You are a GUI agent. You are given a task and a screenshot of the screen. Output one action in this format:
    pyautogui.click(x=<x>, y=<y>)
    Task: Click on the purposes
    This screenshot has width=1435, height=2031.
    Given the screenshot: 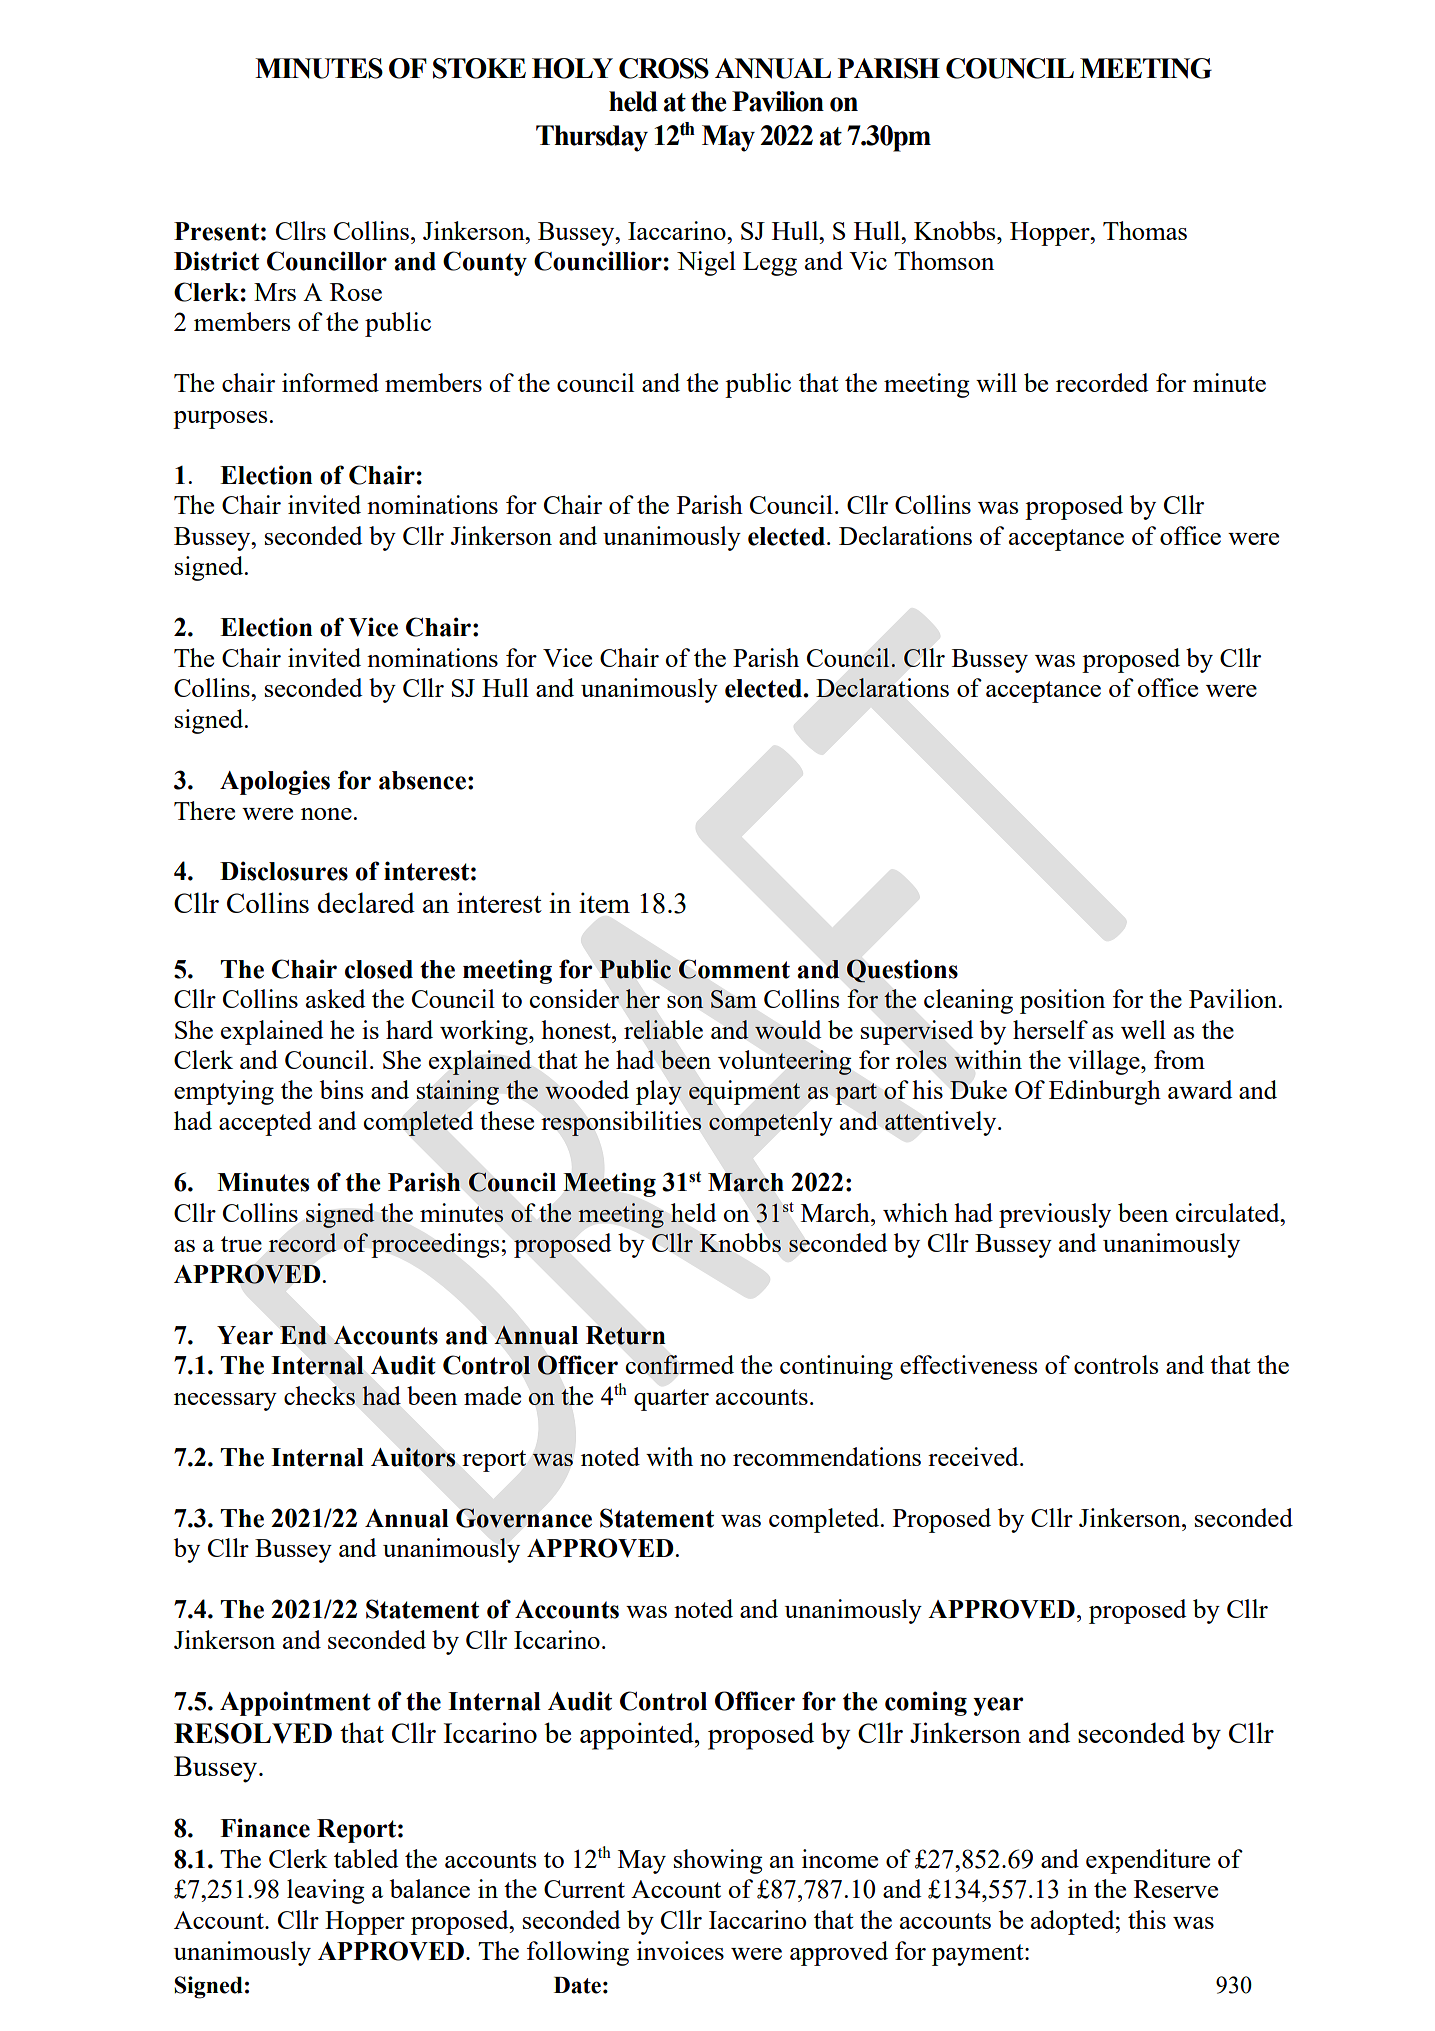 What is the action you would take?
    pyautogui.click(x=221, y=420)
